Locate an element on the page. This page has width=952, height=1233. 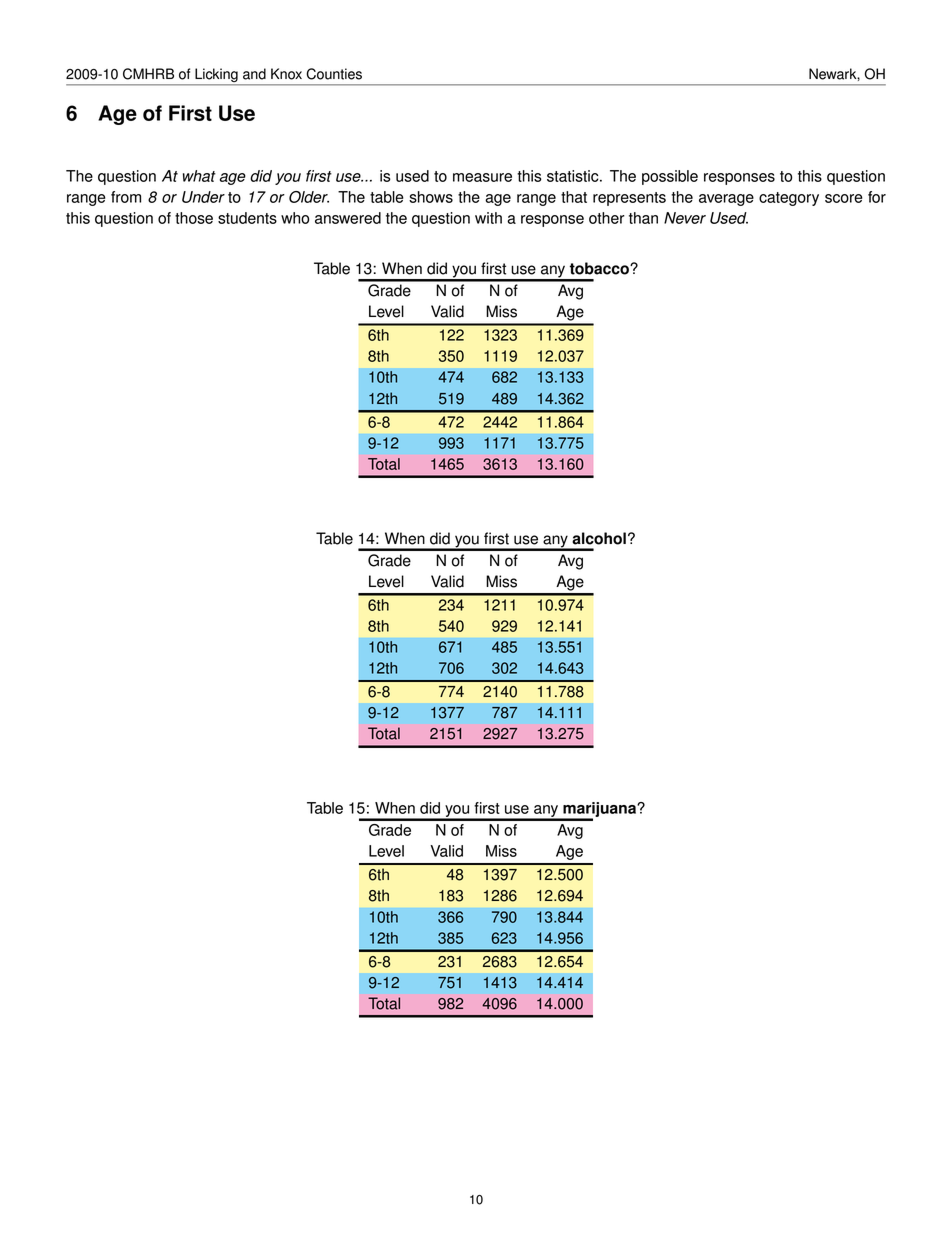
Never is located at coordinates (685, 218).
